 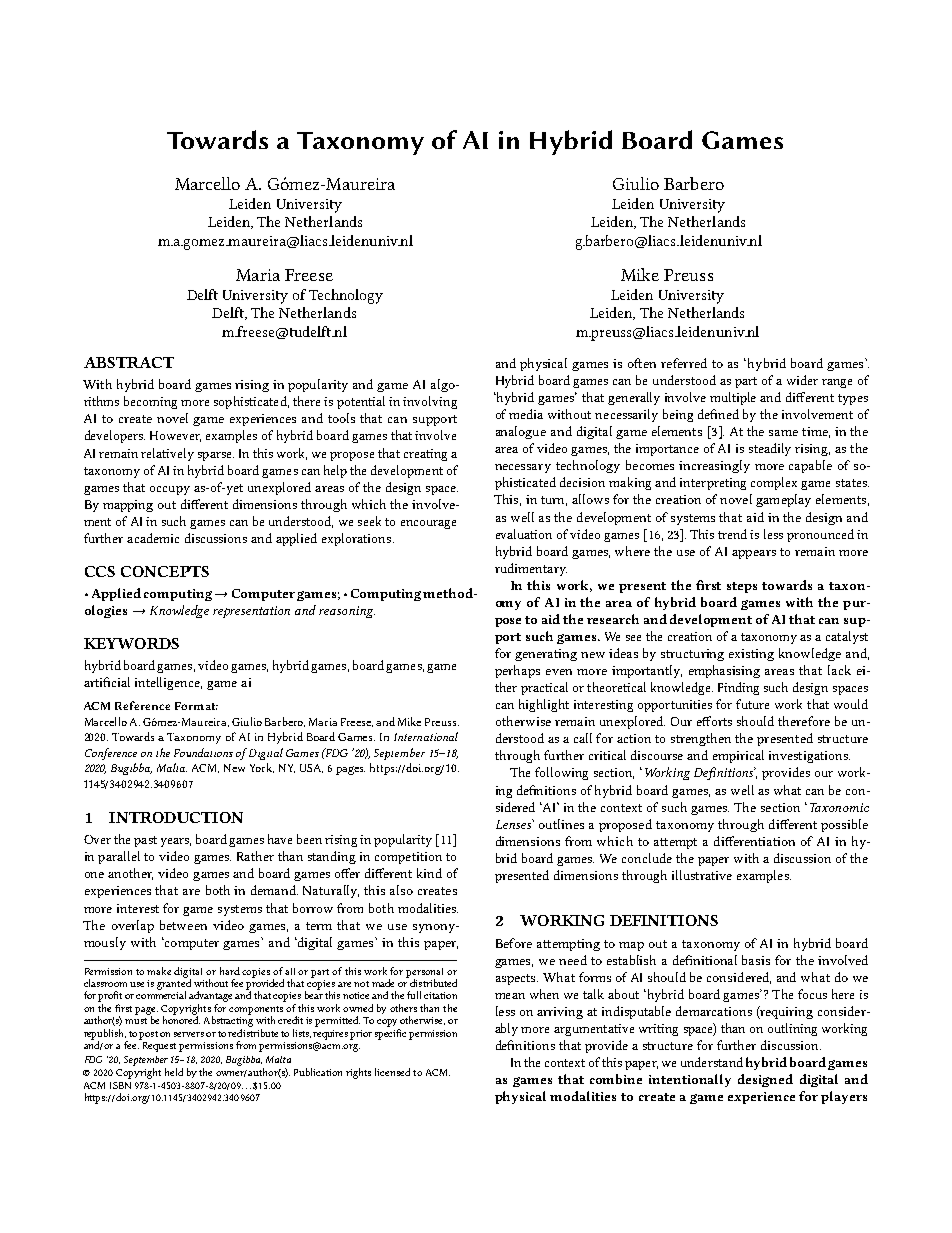 I want to click on Foundations, so click(x=203, y=752).
